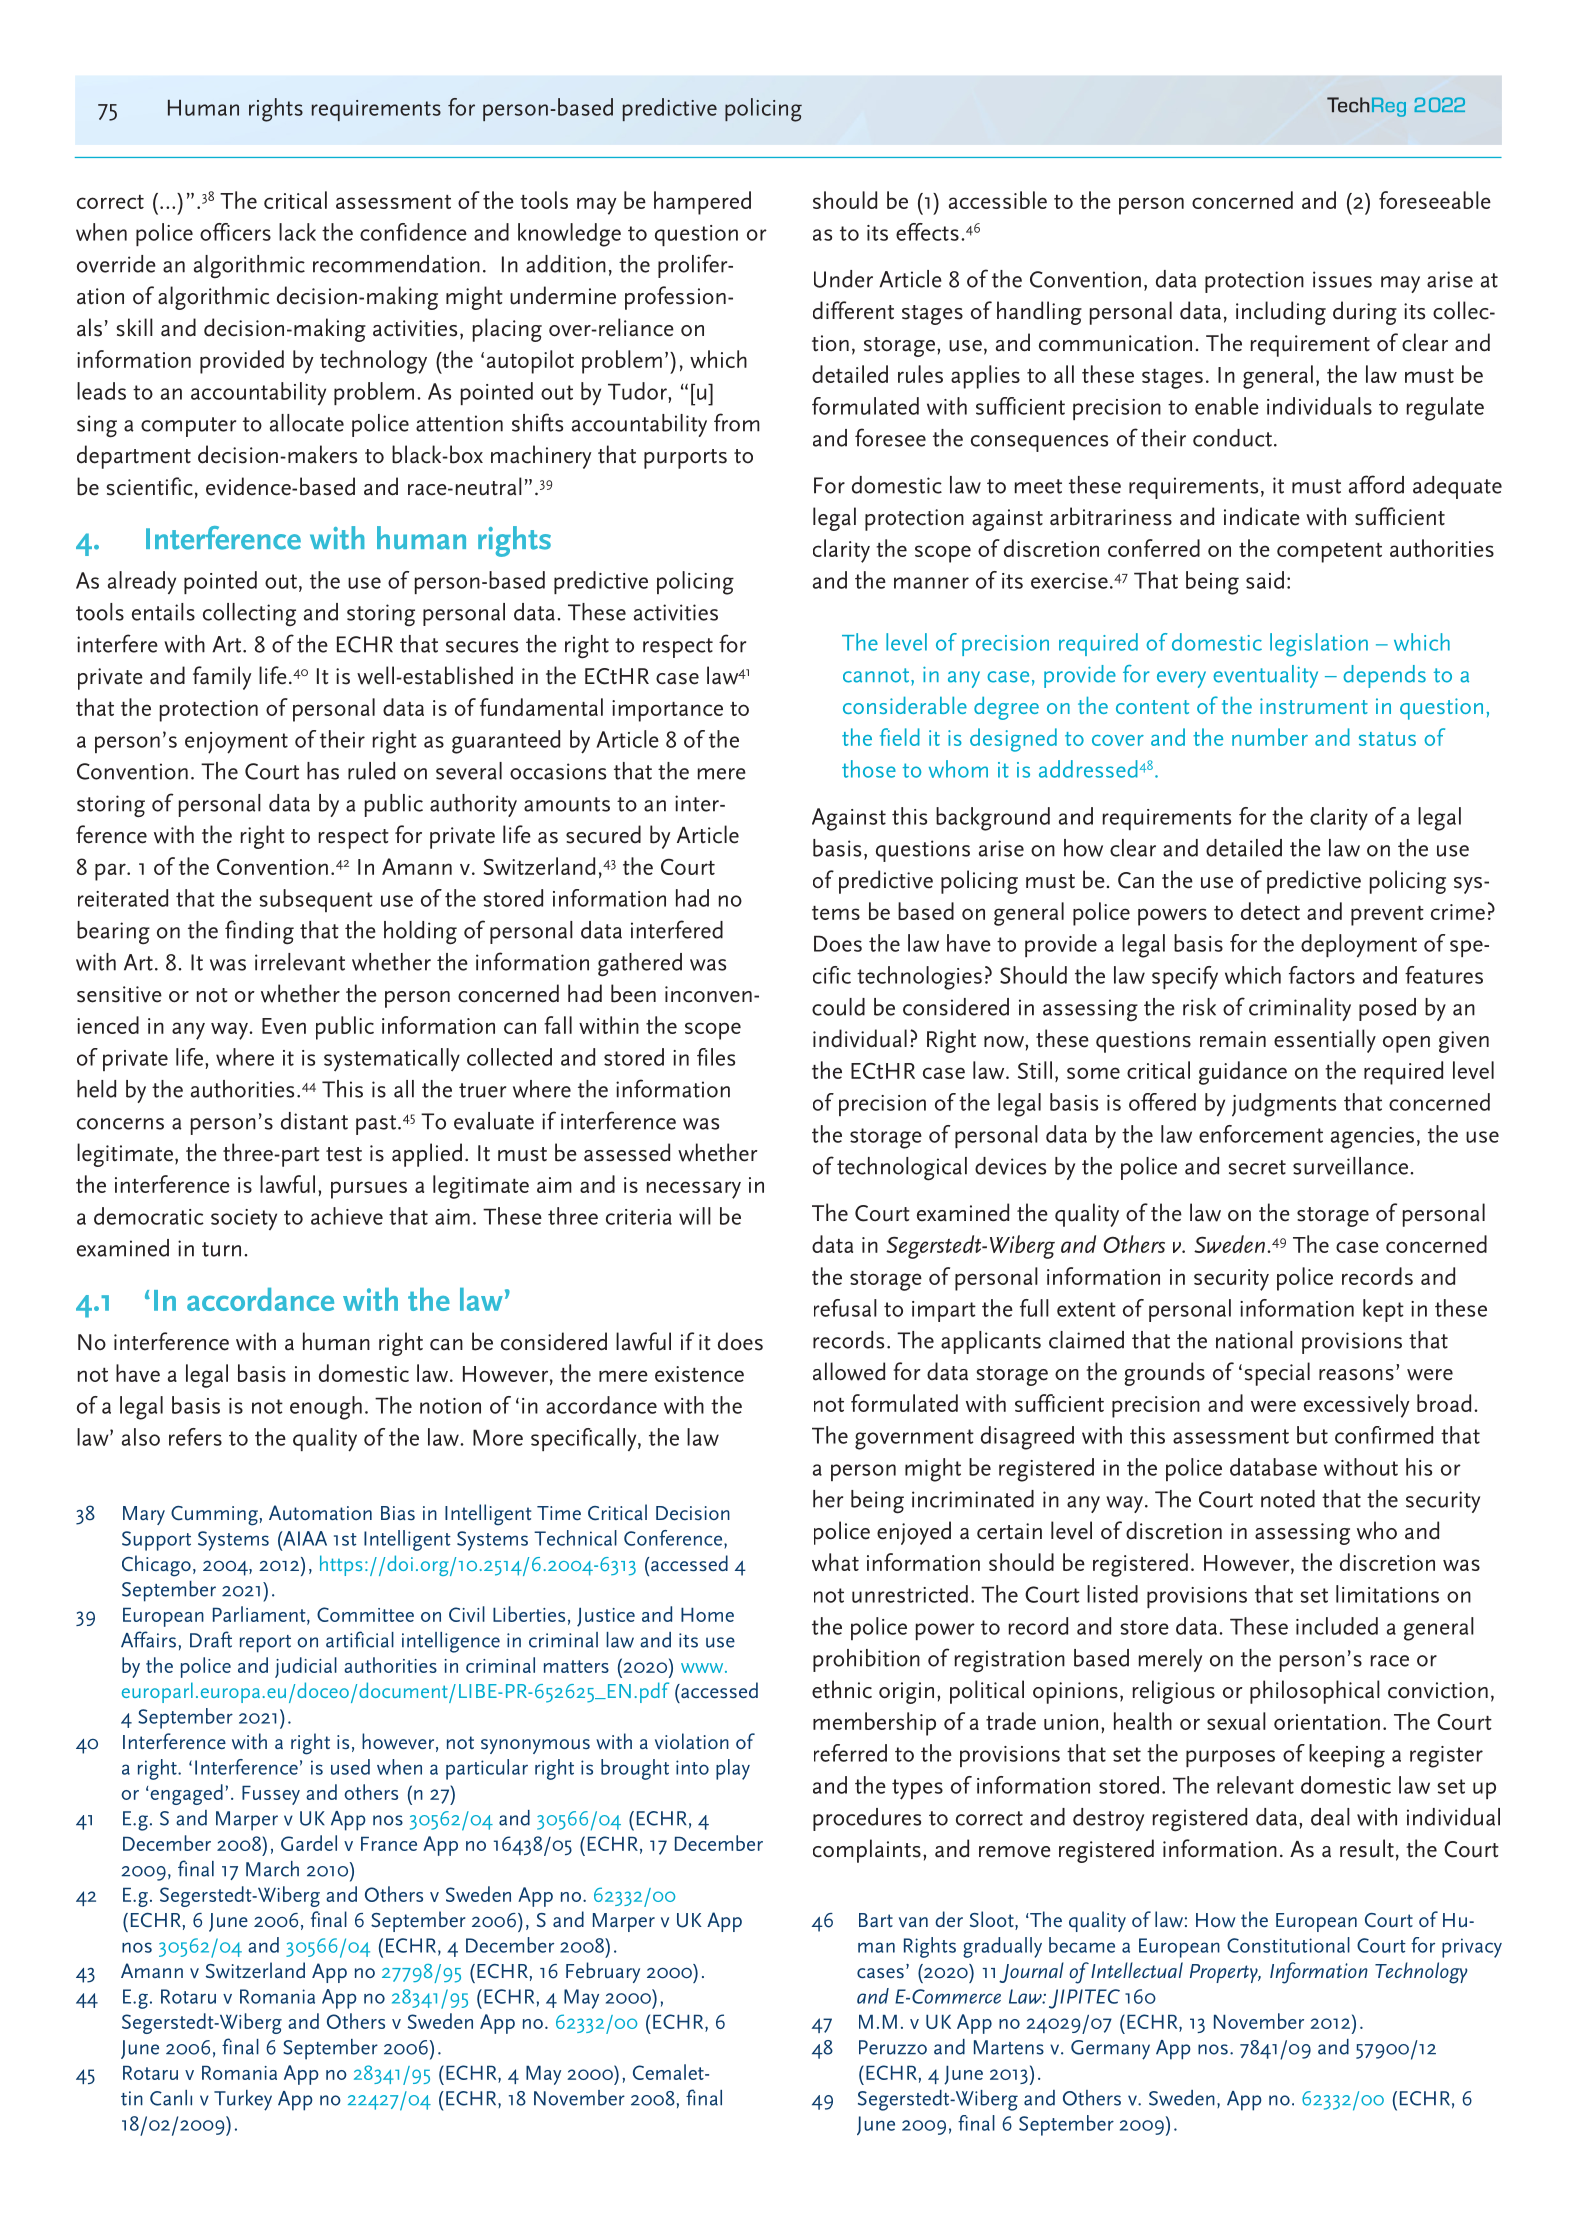 This document has width=1577, height=2231. What do you see at coordinates (1110, 2050) in the document?
I see `Germany` at bounding box center [1110, 2050].
